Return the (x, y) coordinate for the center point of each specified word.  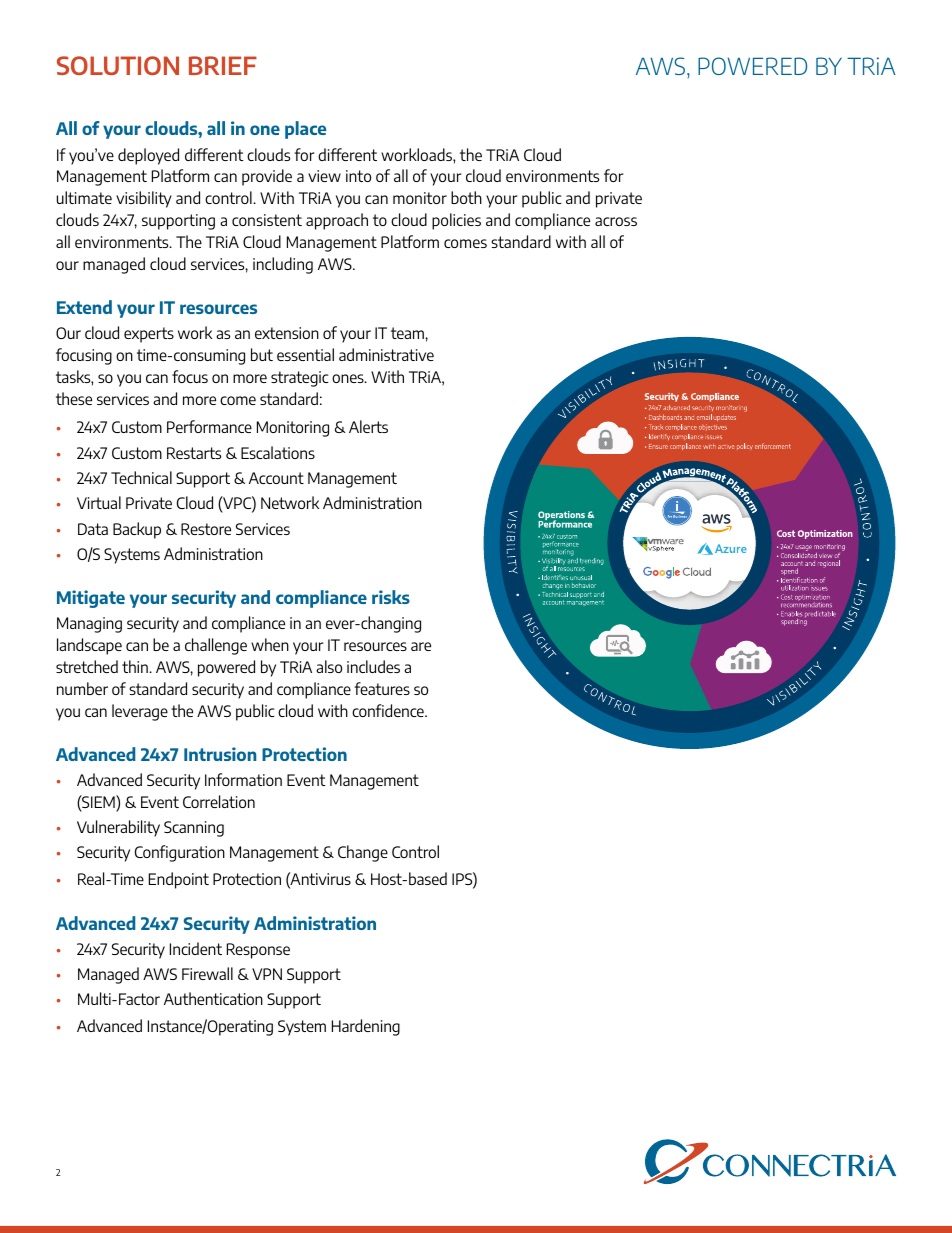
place (305, 130)
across (616, 221)
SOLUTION (118, 65)
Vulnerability (118, 828)
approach (337, 221)
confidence (389, 710)
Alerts (368, 426)
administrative (386, 354)
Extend (84, 307)
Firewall (207, 973)
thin (136, 666)
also (329, 666)
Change (363, 853)
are (421, 646)
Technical (141, 477)
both (466, 197)
